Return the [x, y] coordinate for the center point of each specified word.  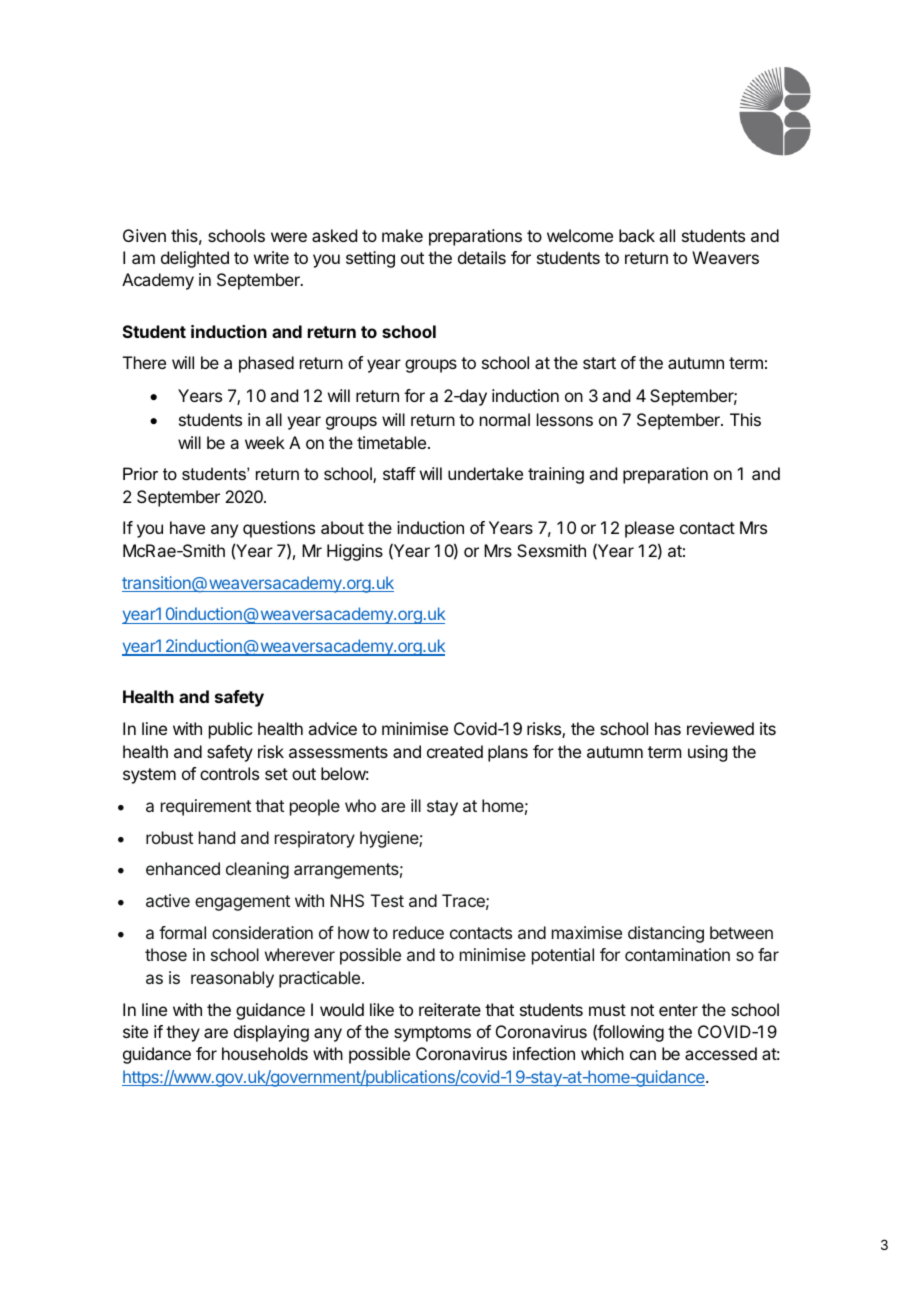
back [637, 235]
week [265, 442]
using [707, 753]
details [482, 257]
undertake [485, 473]
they [183, 1033]
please [649, 529]
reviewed [720, 728]
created [455, 751]
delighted [195, 259]
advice [332, 728]
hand [217, 837]
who [360, 805]
